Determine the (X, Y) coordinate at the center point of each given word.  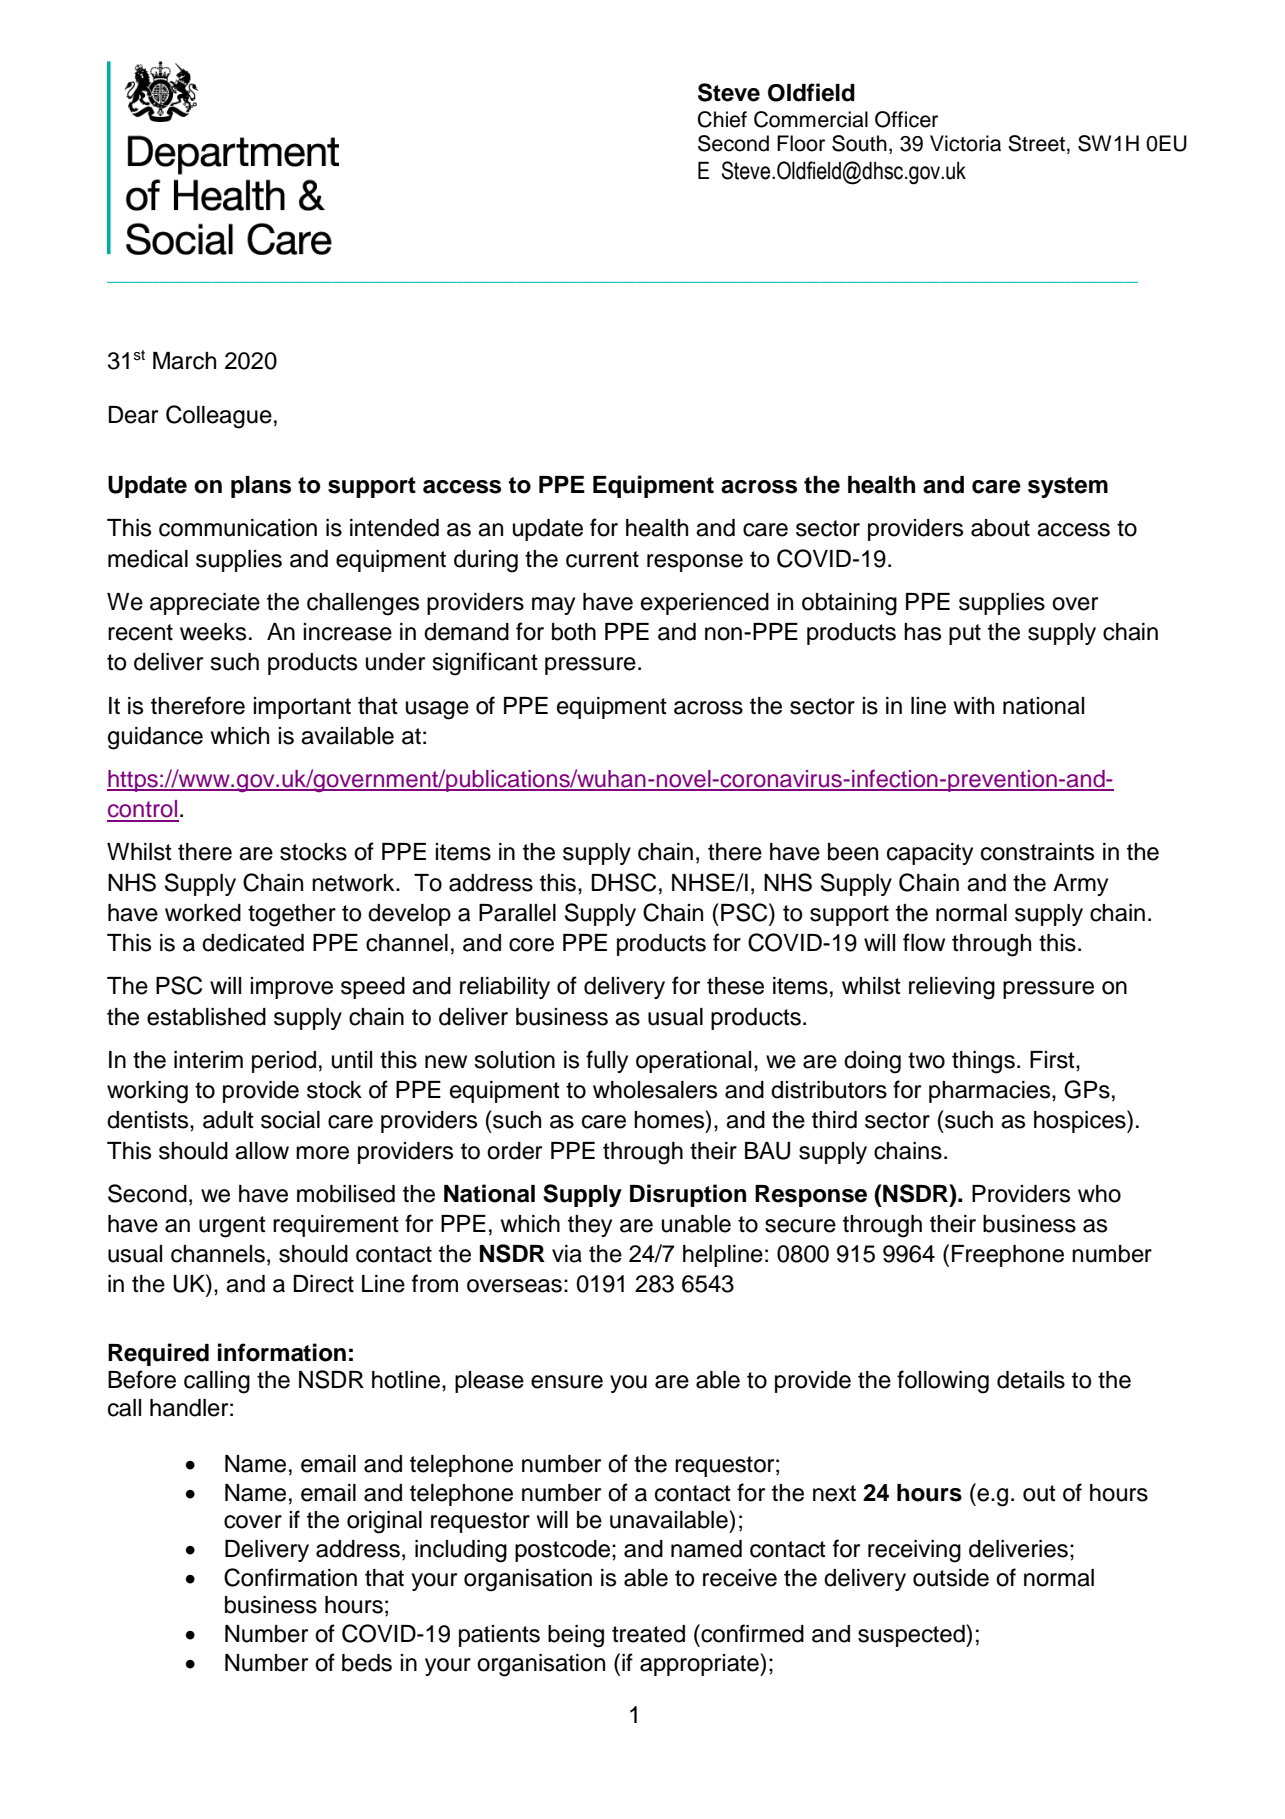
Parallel (517, 913)
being (576, 1636)
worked (203, 913)
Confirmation (290, 1577)
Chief (722, 119)
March (184, 361)
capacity (930, 854)
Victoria (965, 143)
